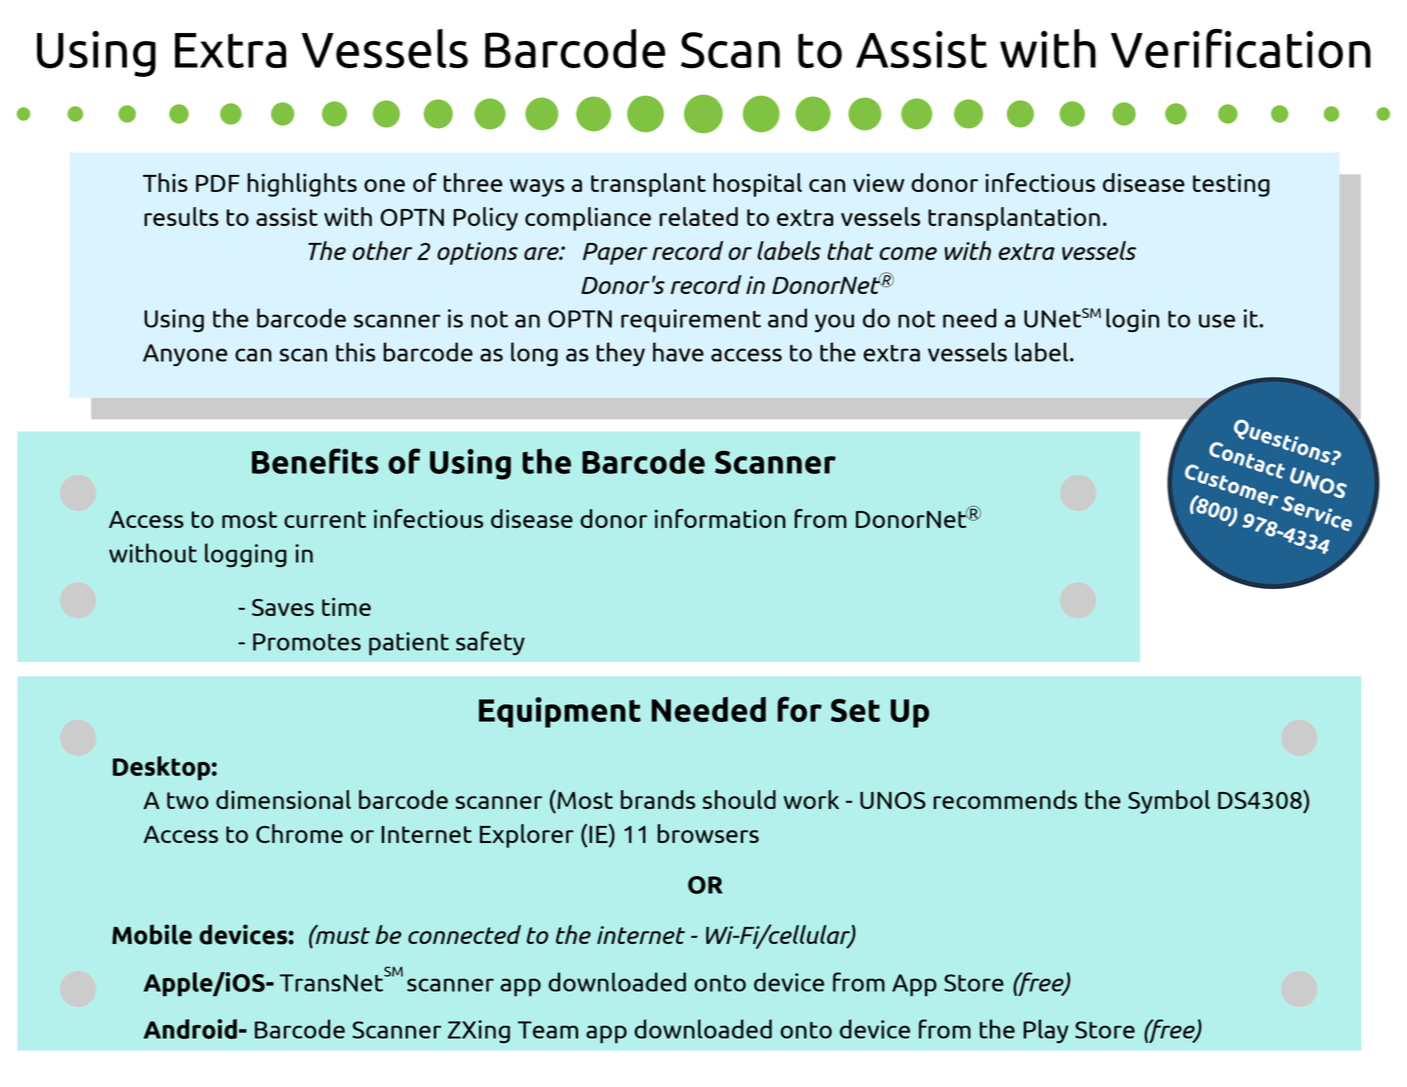  Describe the element at coordinates (757, 185) in the screenshot. I see `hospital` at that location.
